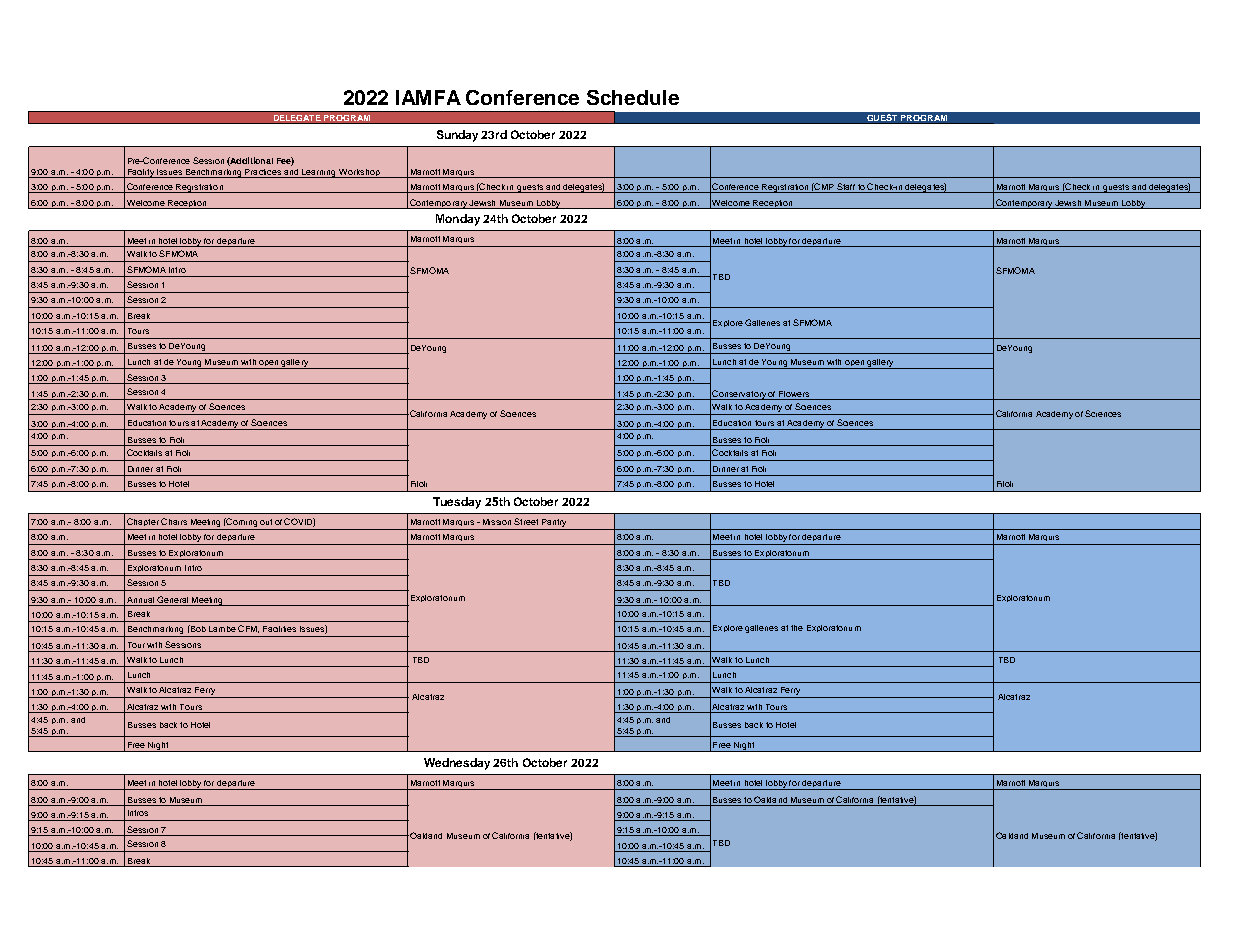 The image size is (1233, 952). What do you see at coordinates (457, 503) in the image?
I see `Tuesday` at bounding box center [457, 503].
